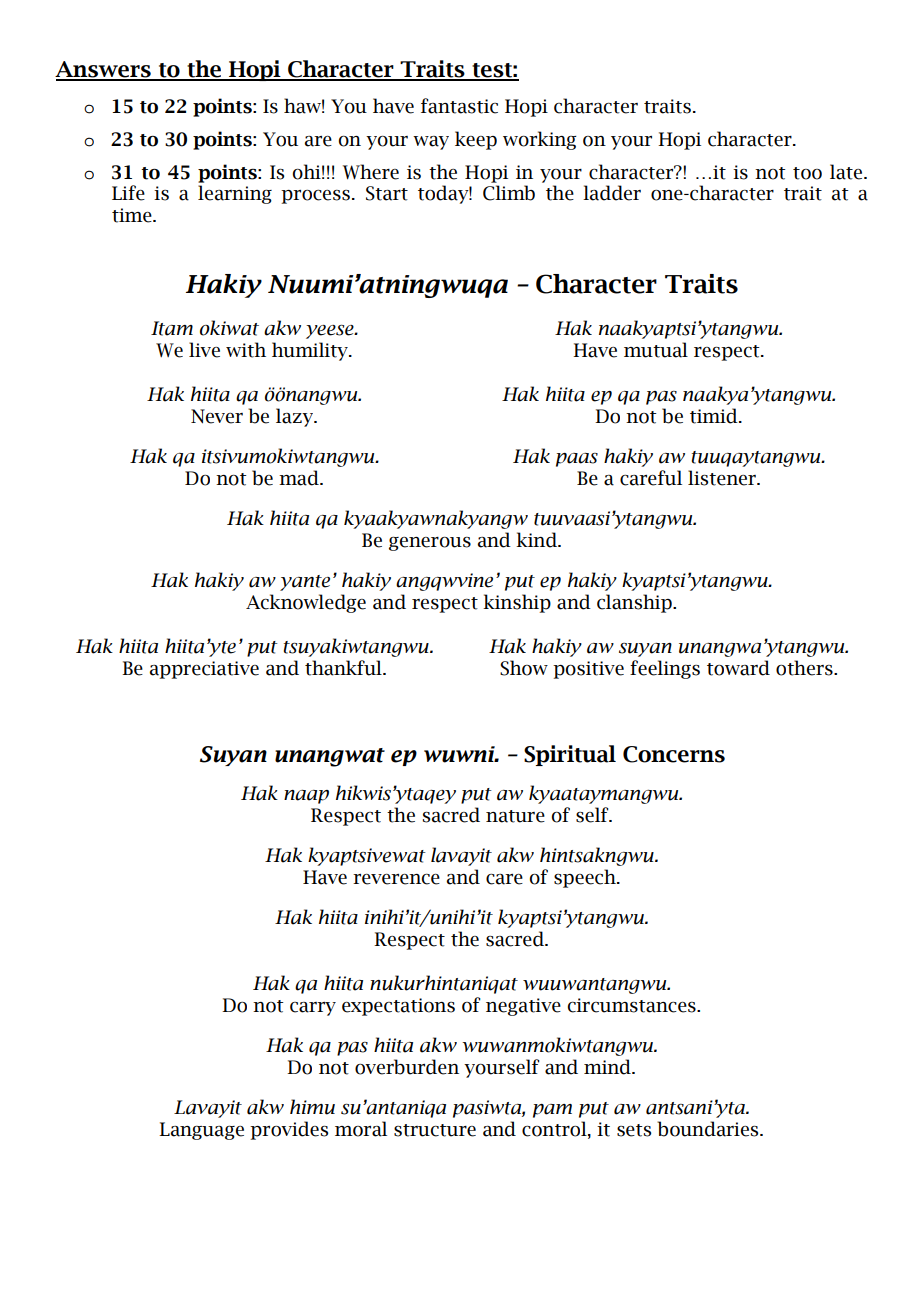 The width and height of the screenshot is (924, 1308). I want to click on Never, so click(217, 416).
